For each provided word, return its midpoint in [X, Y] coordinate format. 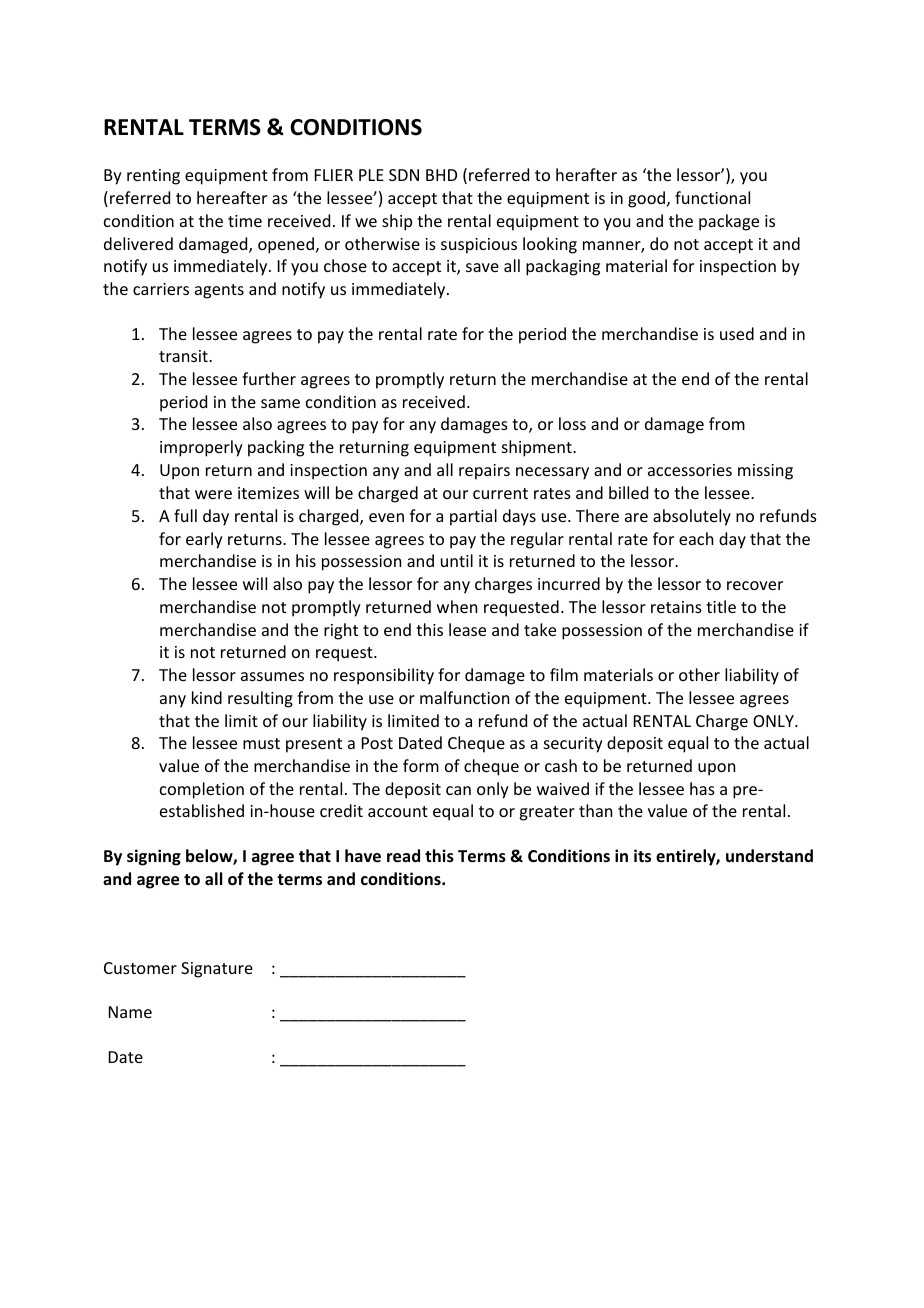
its [642, 856]
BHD [441, 175]
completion [202, 790]
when [457, 606]
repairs [484, 472]
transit [184, 356]
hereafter [232, 197]
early [204, 540]
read [403, 856]
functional [712, 197]
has [702, 788]
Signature [217, 970]
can [458, 790]
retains [676, 607]
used [737, 333]
